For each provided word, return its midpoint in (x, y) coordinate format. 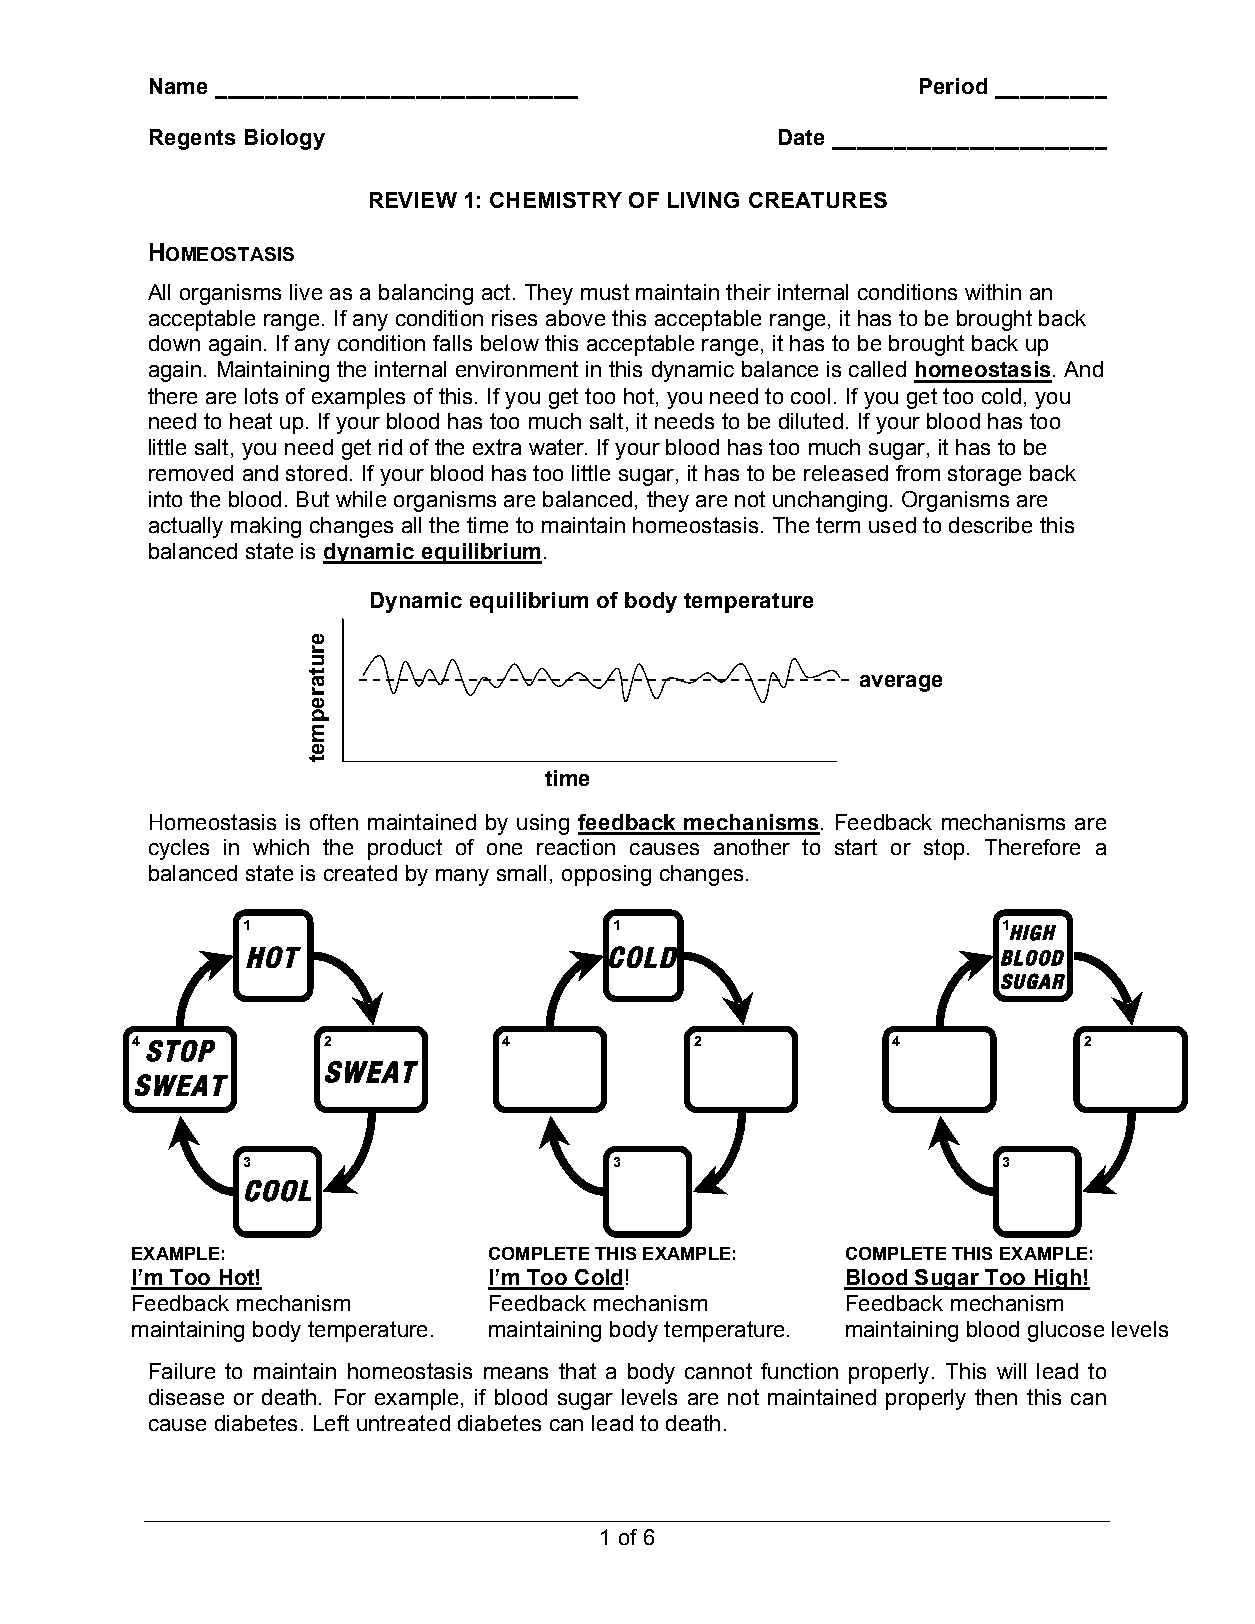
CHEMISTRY (556, 200)
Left (331, 1423)
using (543, 824)
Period (953, 86)
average (901, 683)
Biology (285, 139)
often (334, 822)
